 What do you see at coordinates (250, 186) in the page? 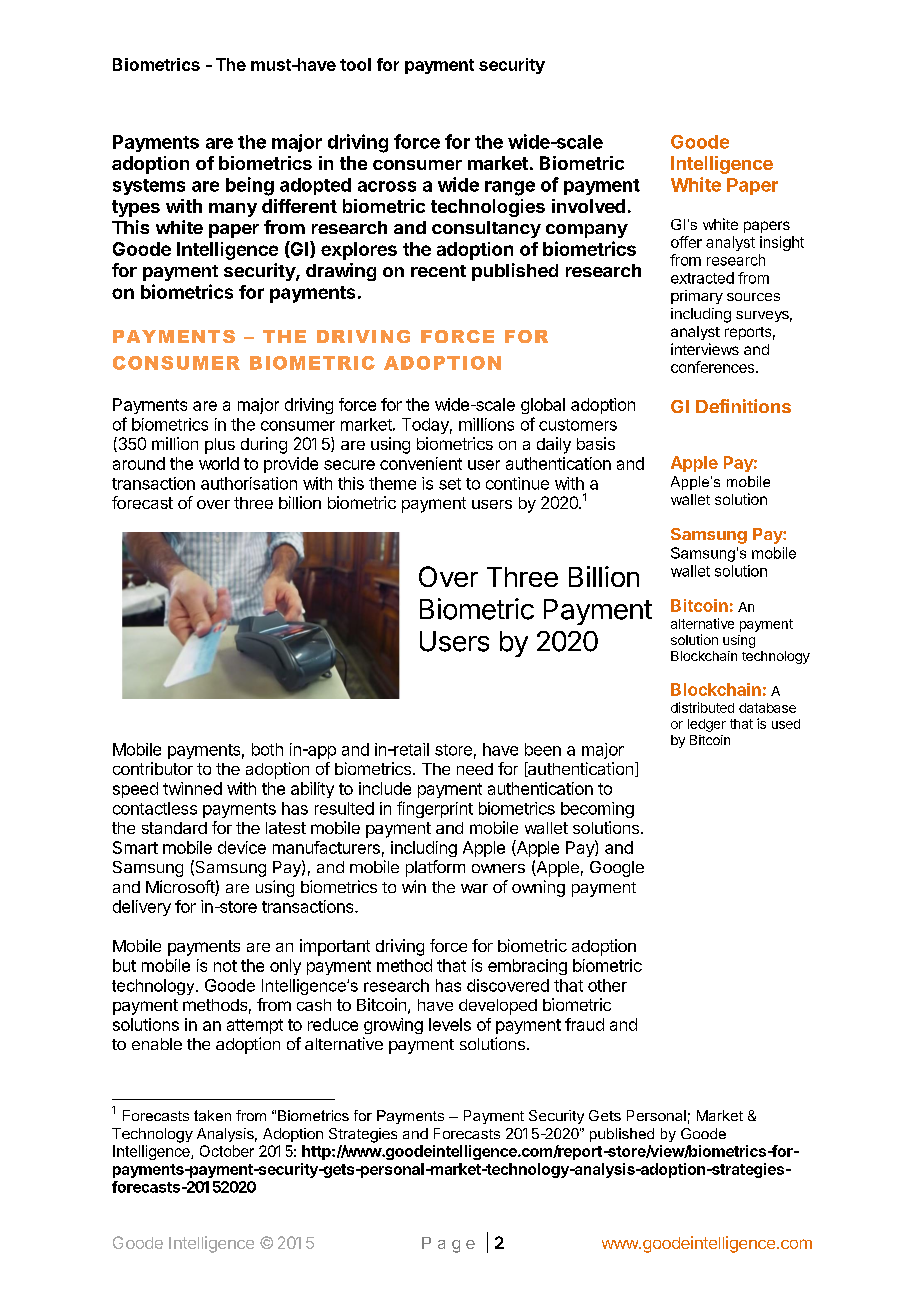
I see `being` at bounding box center [250, 186].
